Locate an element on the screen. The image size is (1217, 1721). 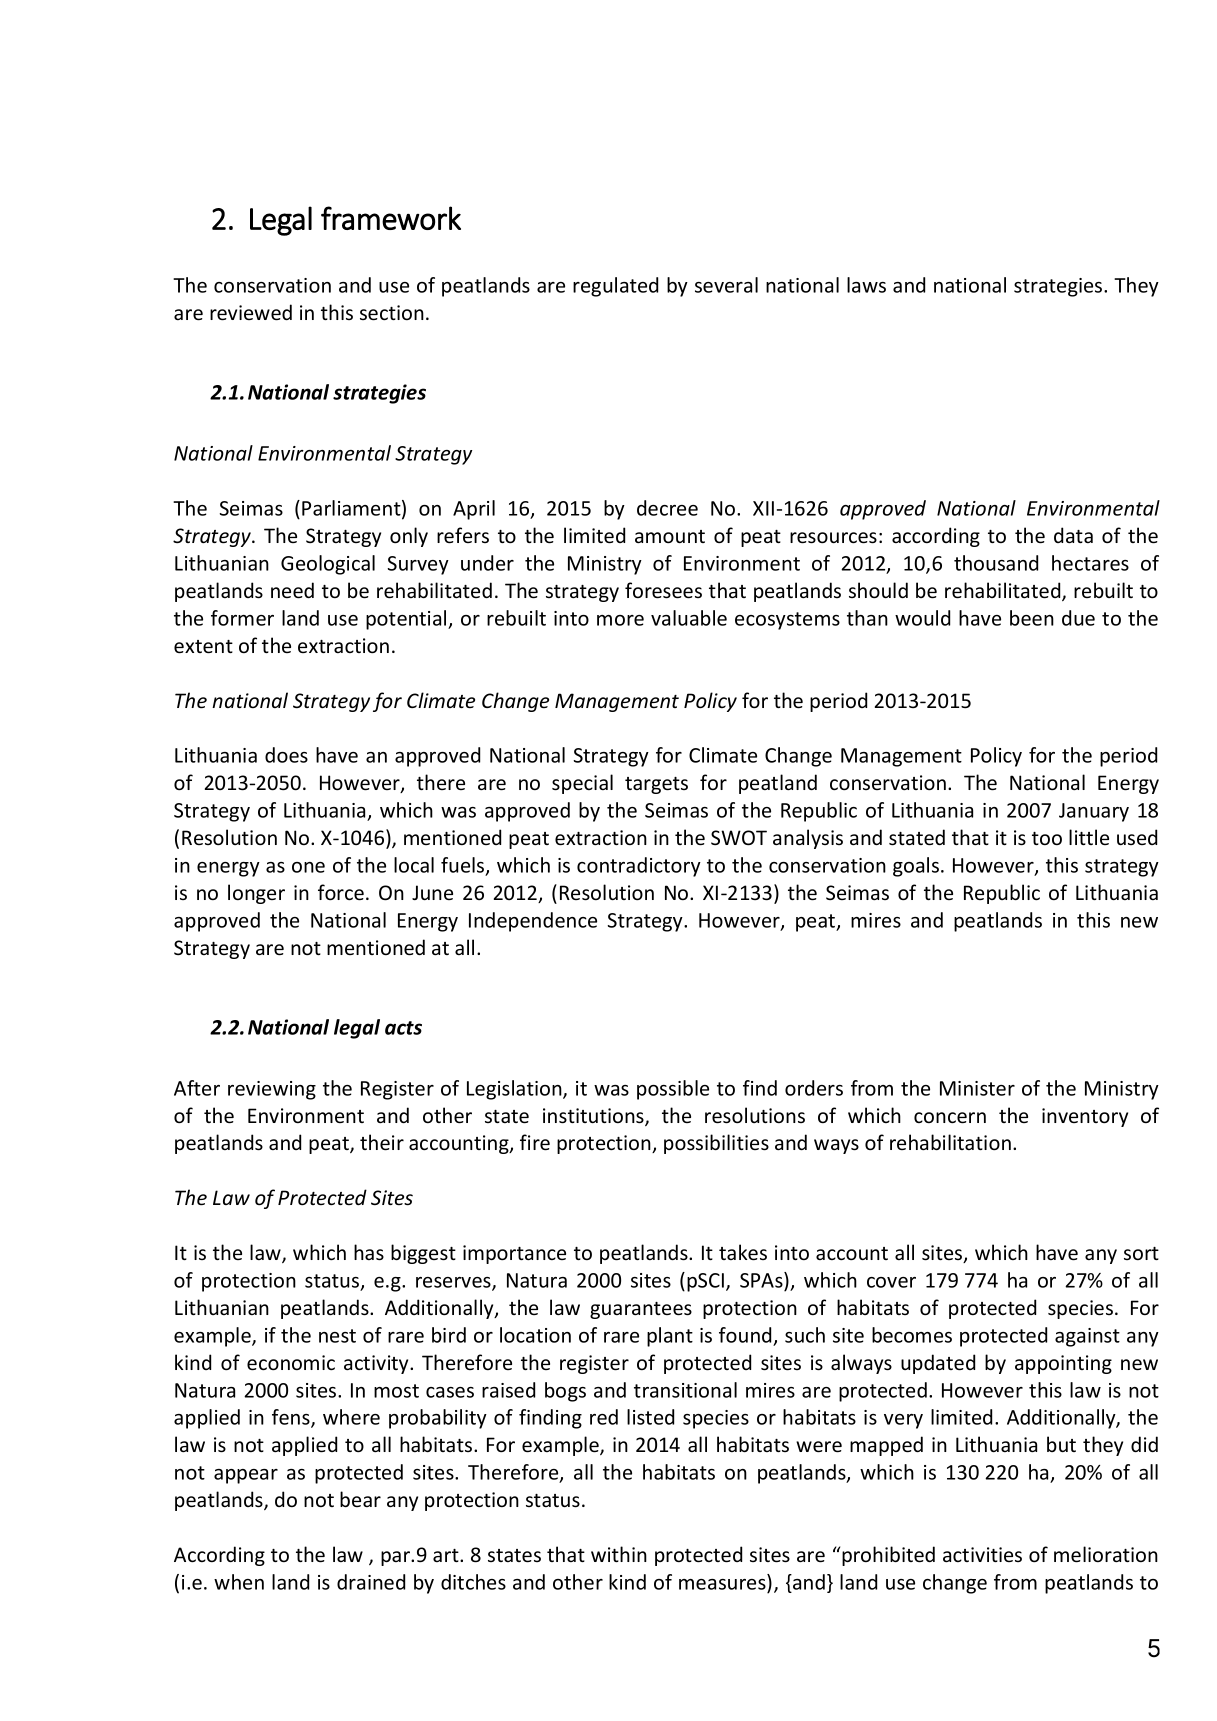
activities is located at coordinates (982, 1554).
